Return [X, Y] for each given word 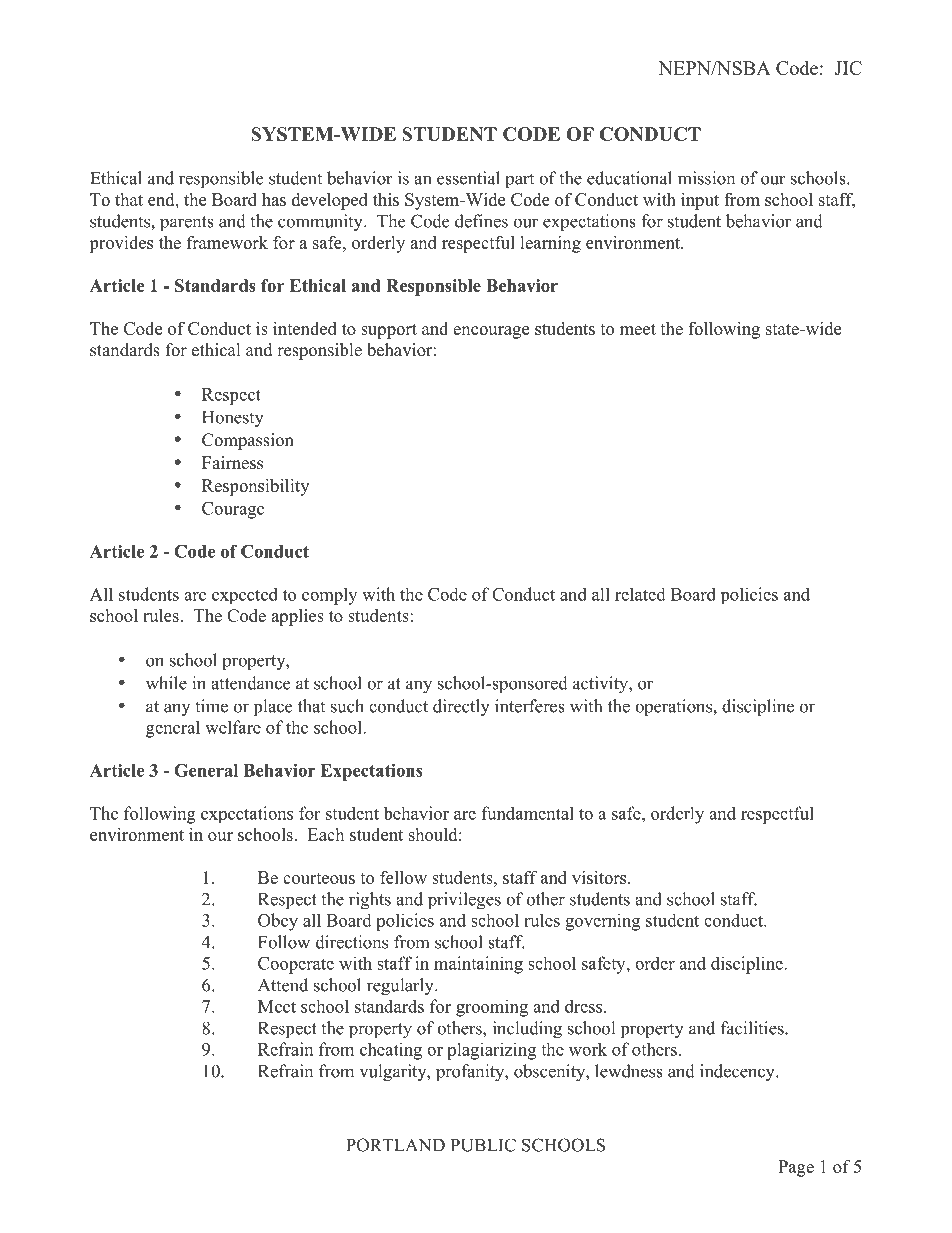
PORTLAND [395, 1145]
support [389, 331]
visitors [600, 877]
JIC [848, 68]
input [700, 201]
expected [245, 595]
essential [468, 178]
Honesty [233, 419]
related [640, 594]
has [274, 199]
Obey [278, 922]
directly [461, 708]
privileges [464, 901]
